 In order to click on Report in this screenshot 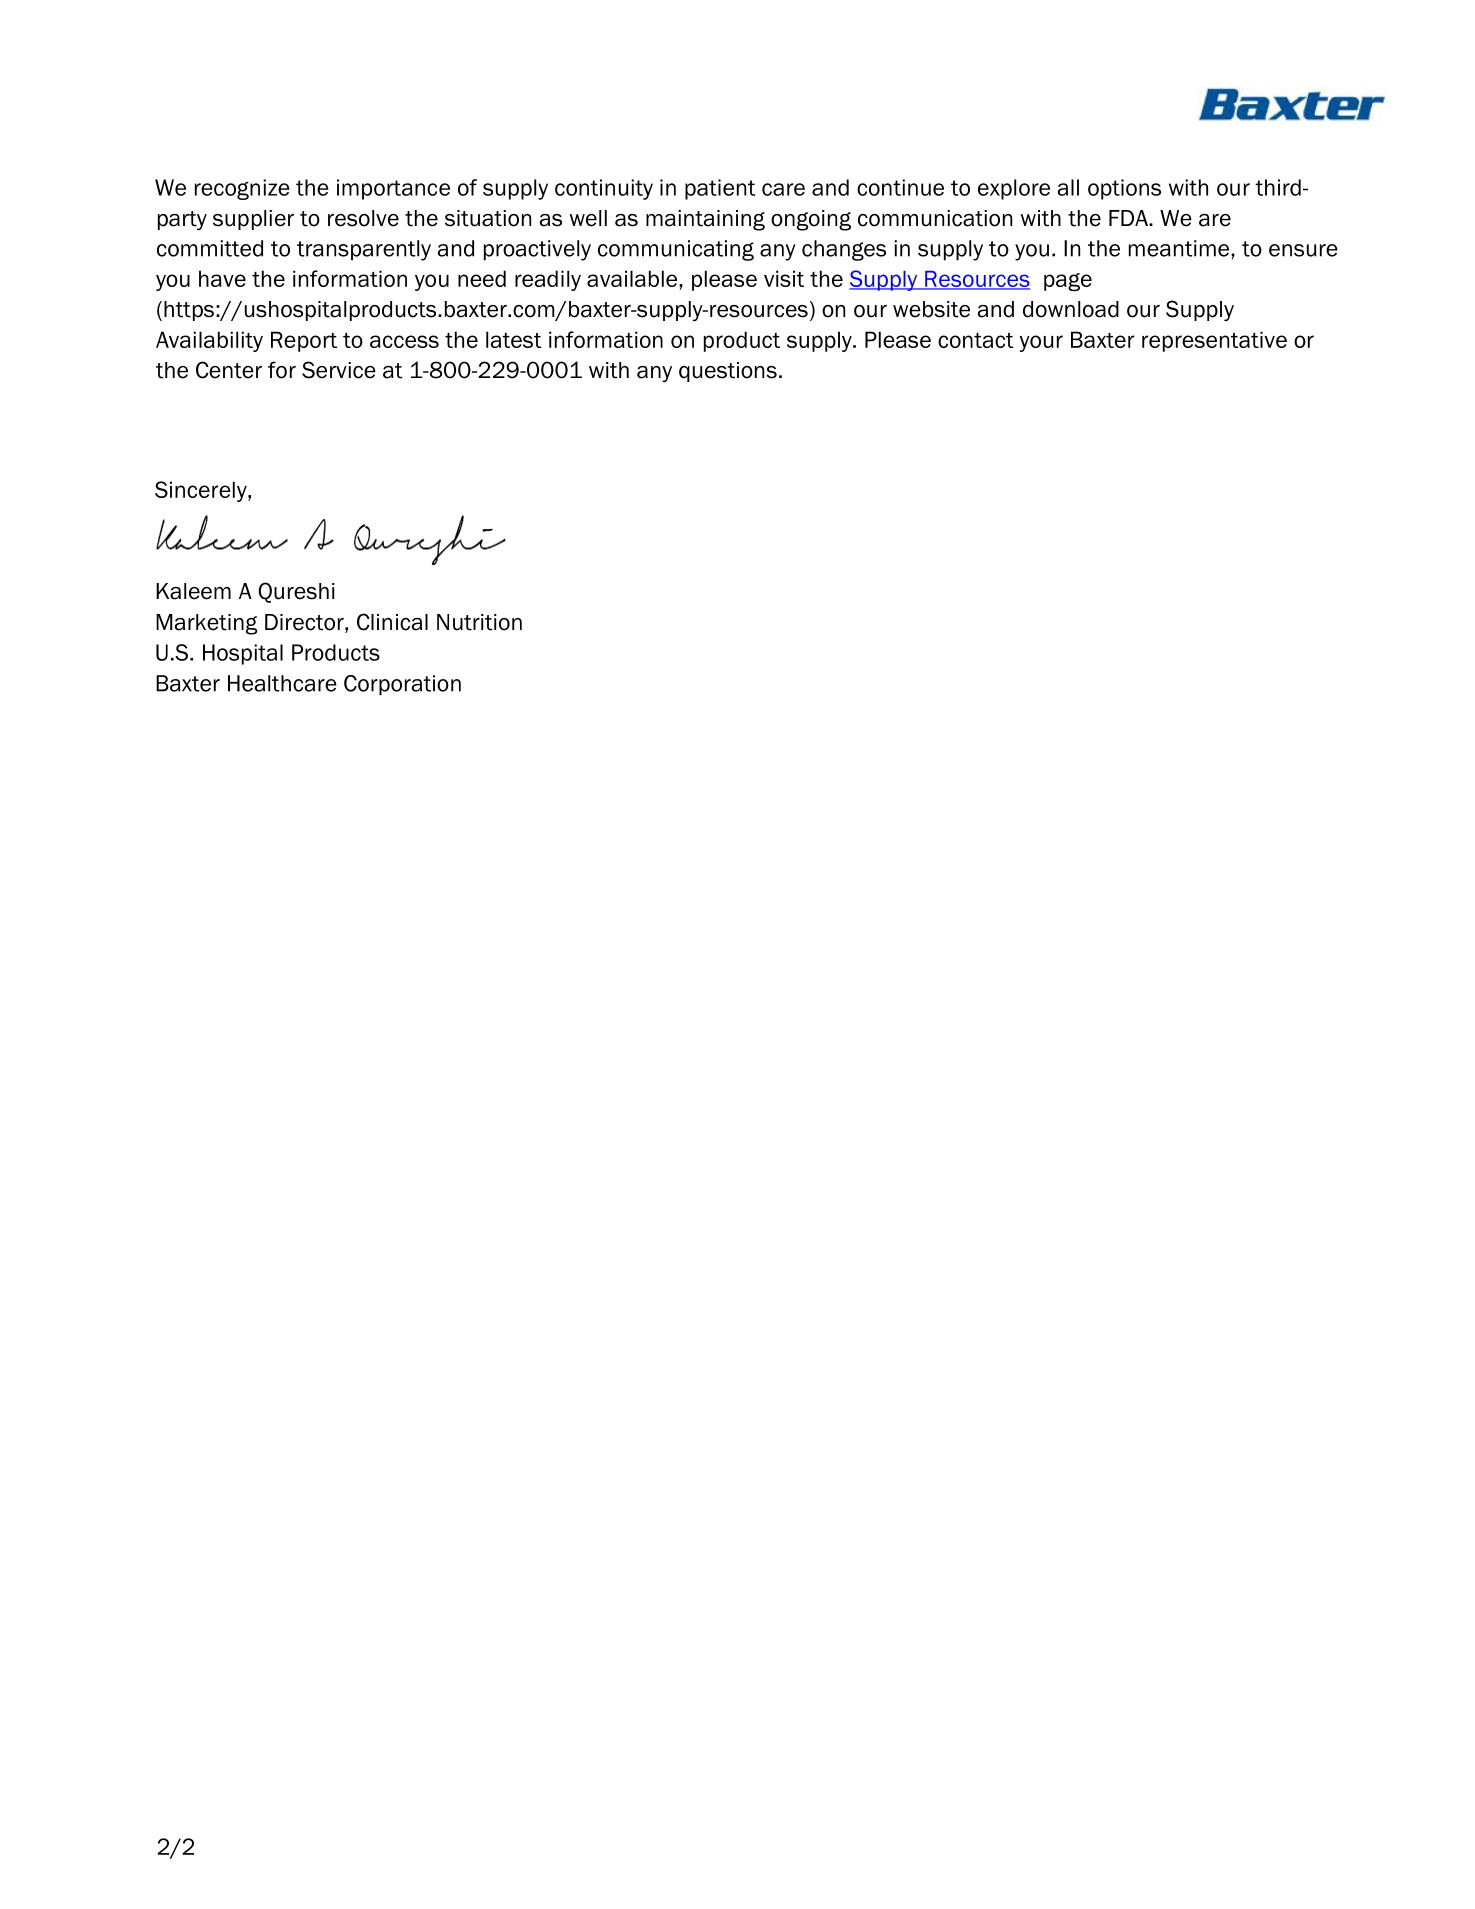, I will do `click(304, 341)`.
